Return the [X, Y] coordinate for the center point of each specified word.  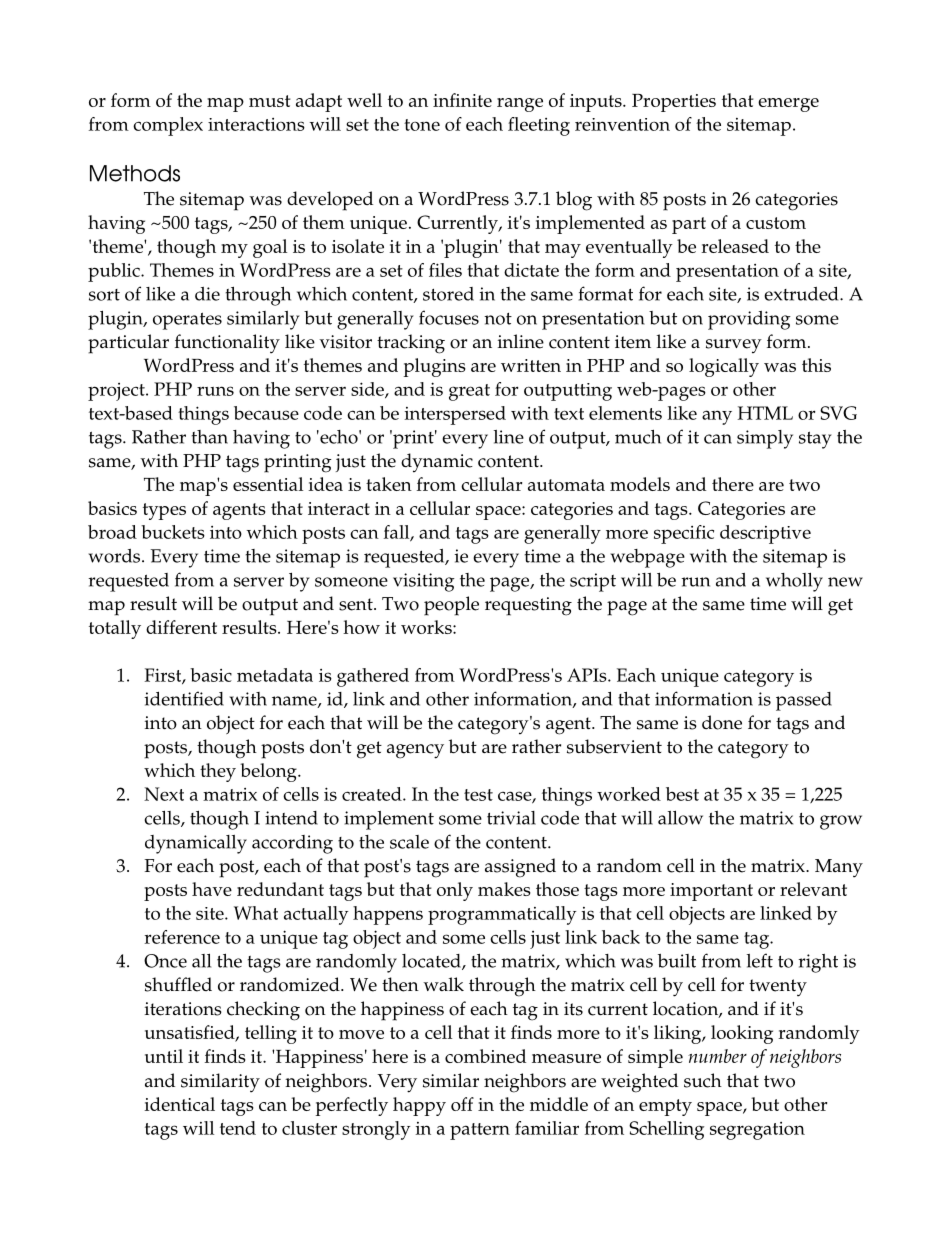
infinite [462, 100]
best [682, 794]
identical [179, 1104]
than [209, 437]
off [462, 1104]
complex [168, 126]
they [218, 772]
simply [765, 439]
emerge [788, 105]
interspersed [455, 415]
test [478, 795]
